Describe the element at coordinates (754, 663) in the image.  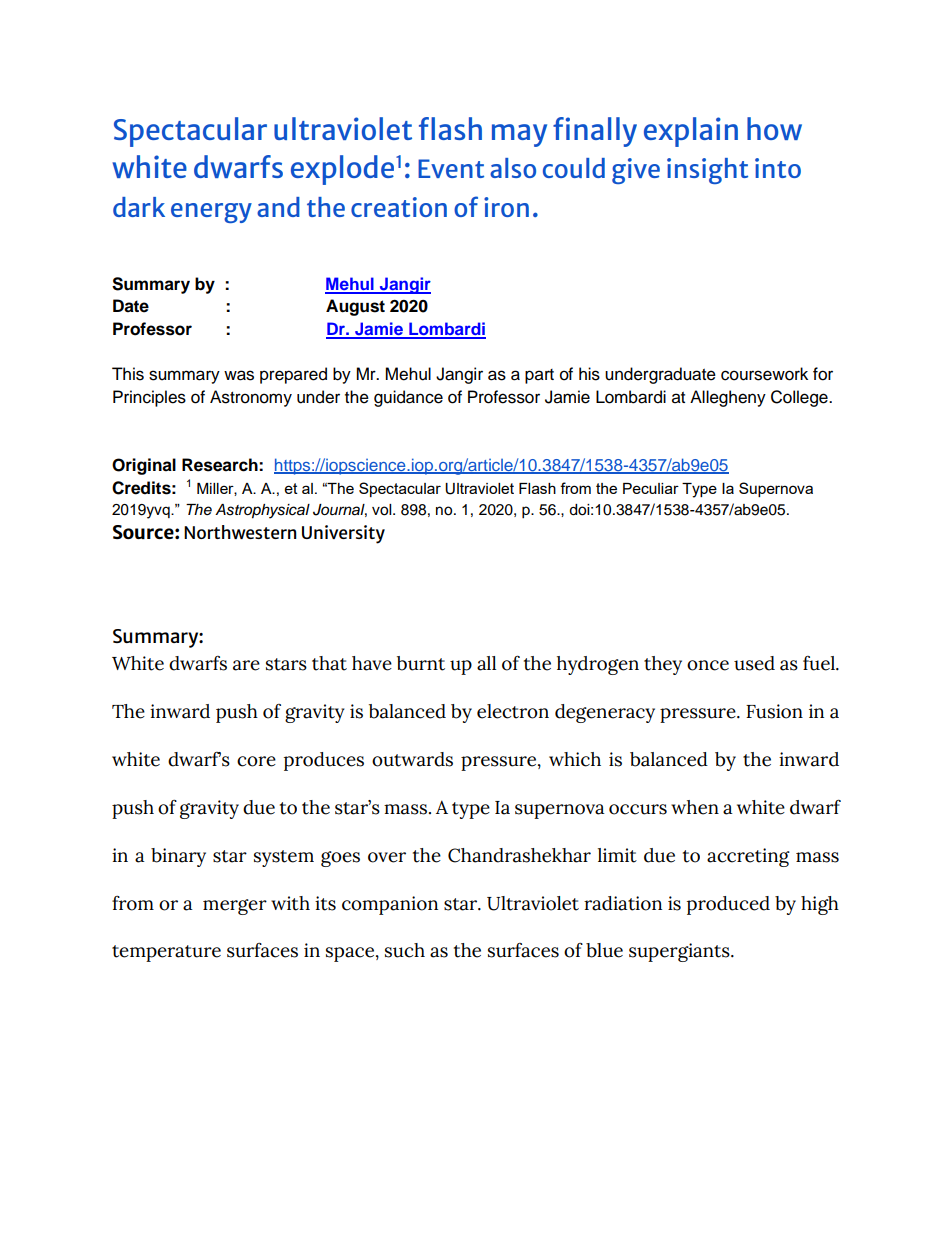
I see `used` at that location.
